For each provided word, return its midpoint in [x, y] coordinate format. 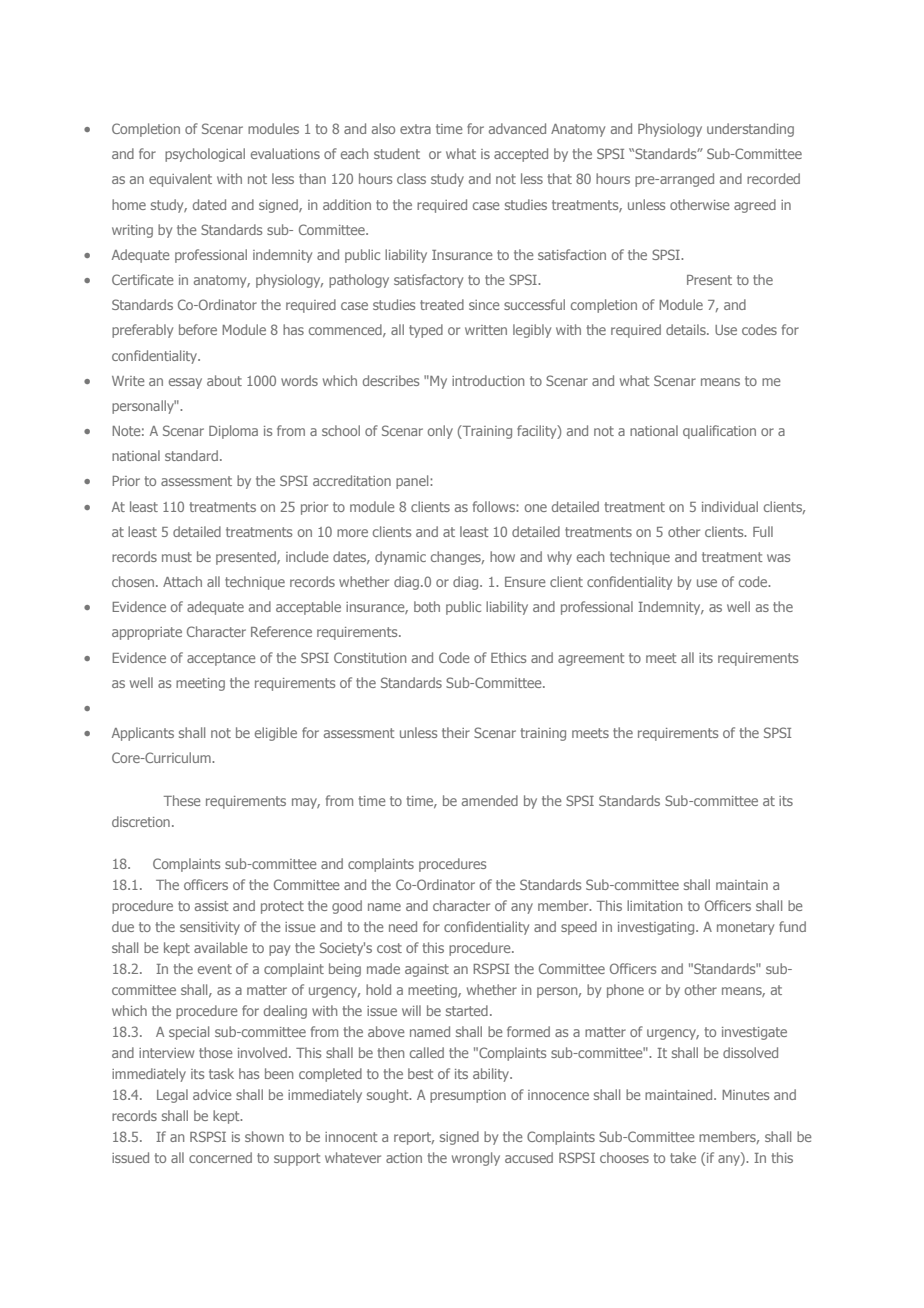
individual [730, 506]
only [440, 432]
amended [490, 800]
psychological [205, 155]
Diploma [233, 432]
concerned [220, 1157]
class [411, 178]
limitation [654, 905]
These [182, 800]
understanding [750, 130]
